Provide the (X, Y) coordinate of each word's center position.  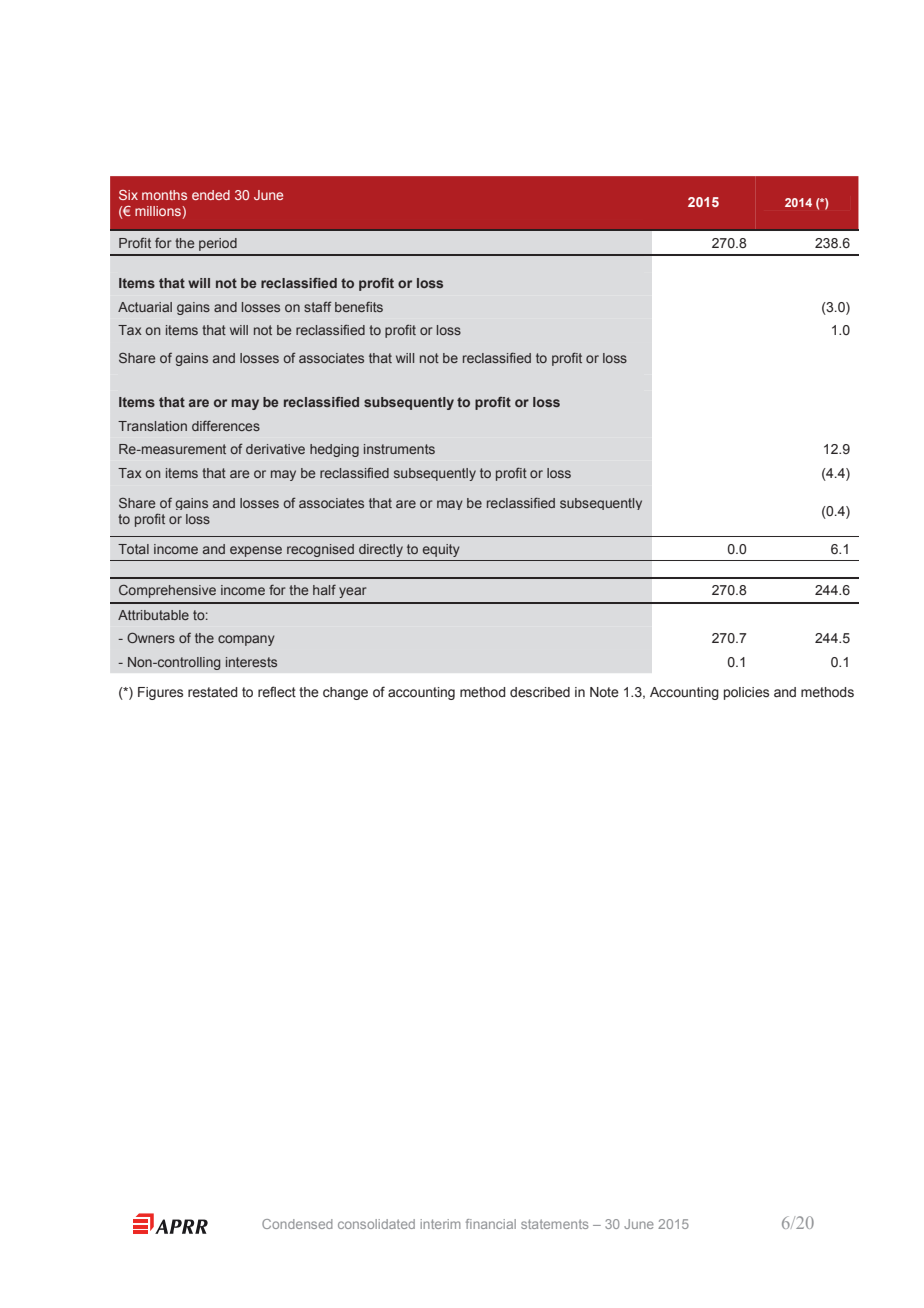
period (218, 244)
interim (440, 1224)
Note (604, 692)
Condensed (297, 1224)
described (540, 692)
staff (318, 306)
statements (554, 1224)
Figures (160, 693)
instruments (399, 449)
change (345, 693)
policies (746, 693)
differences (226, 425)
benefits (359, 307)
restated (213, 692)
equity (441, 550)
